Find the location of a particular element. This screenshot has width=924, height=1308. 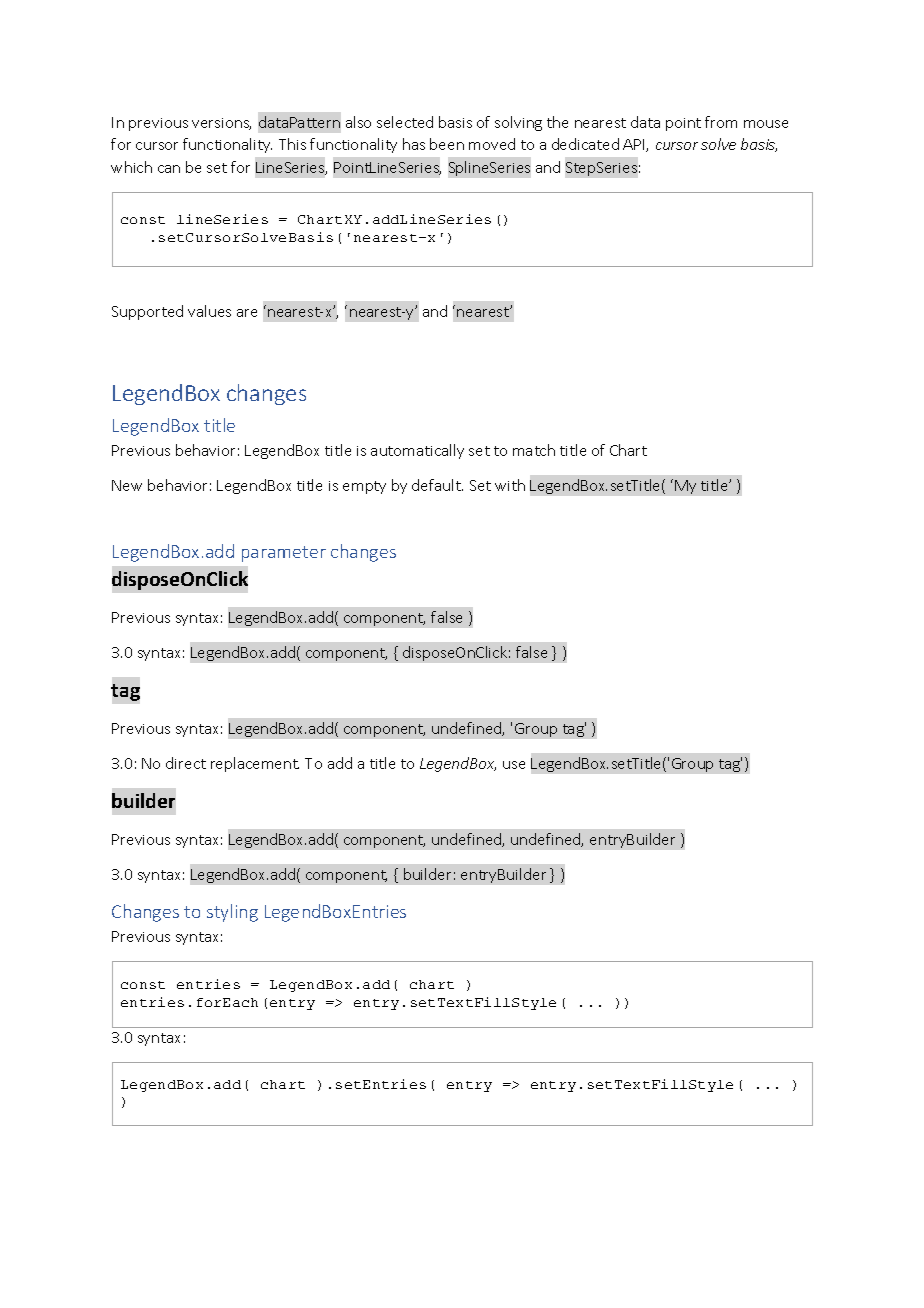

default is located at coordinates (437, 485).
